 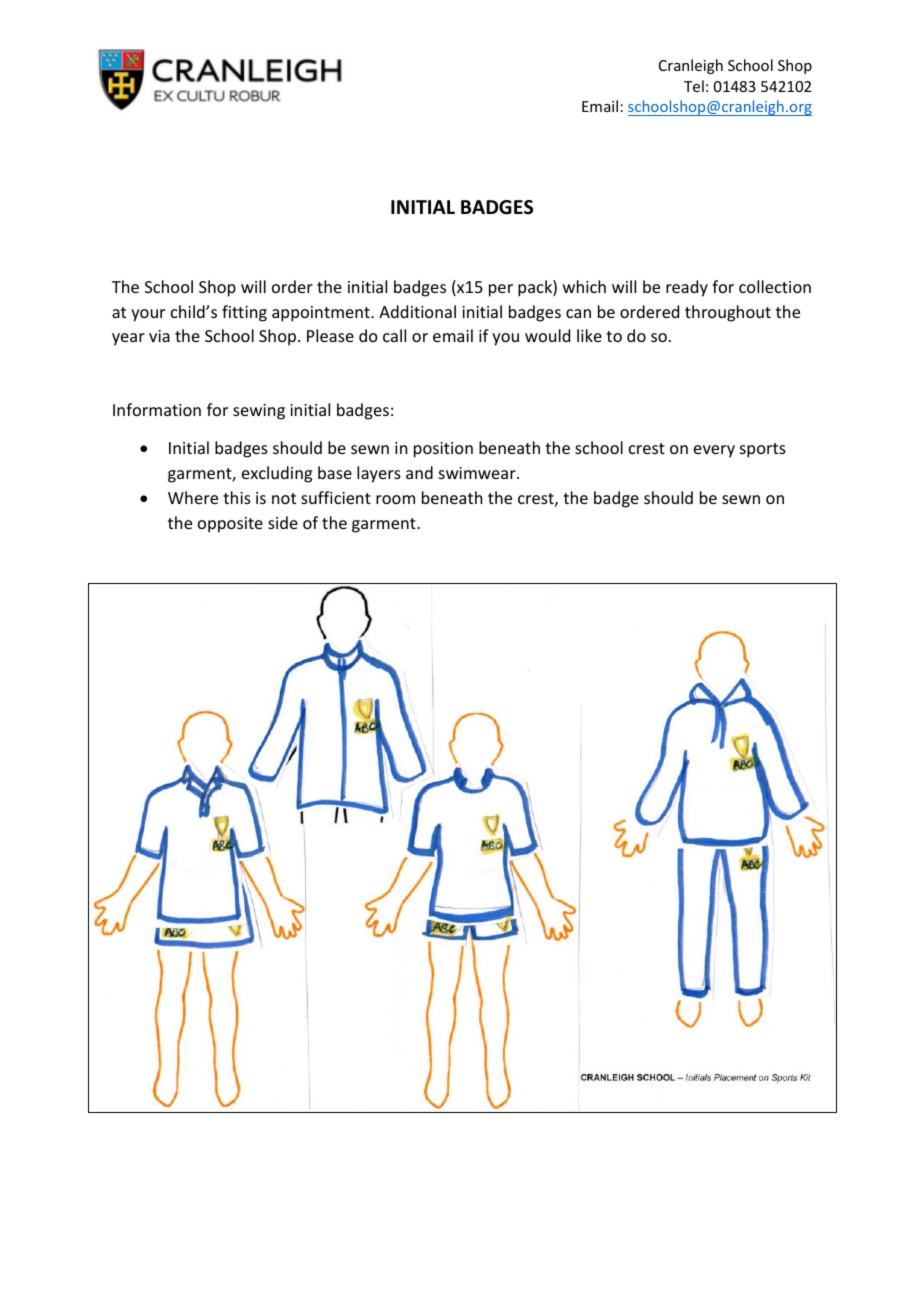 What do you see at coordinates (694, 86) in the screenshot?
I see `Tel` at bounding box center [694, 86].
